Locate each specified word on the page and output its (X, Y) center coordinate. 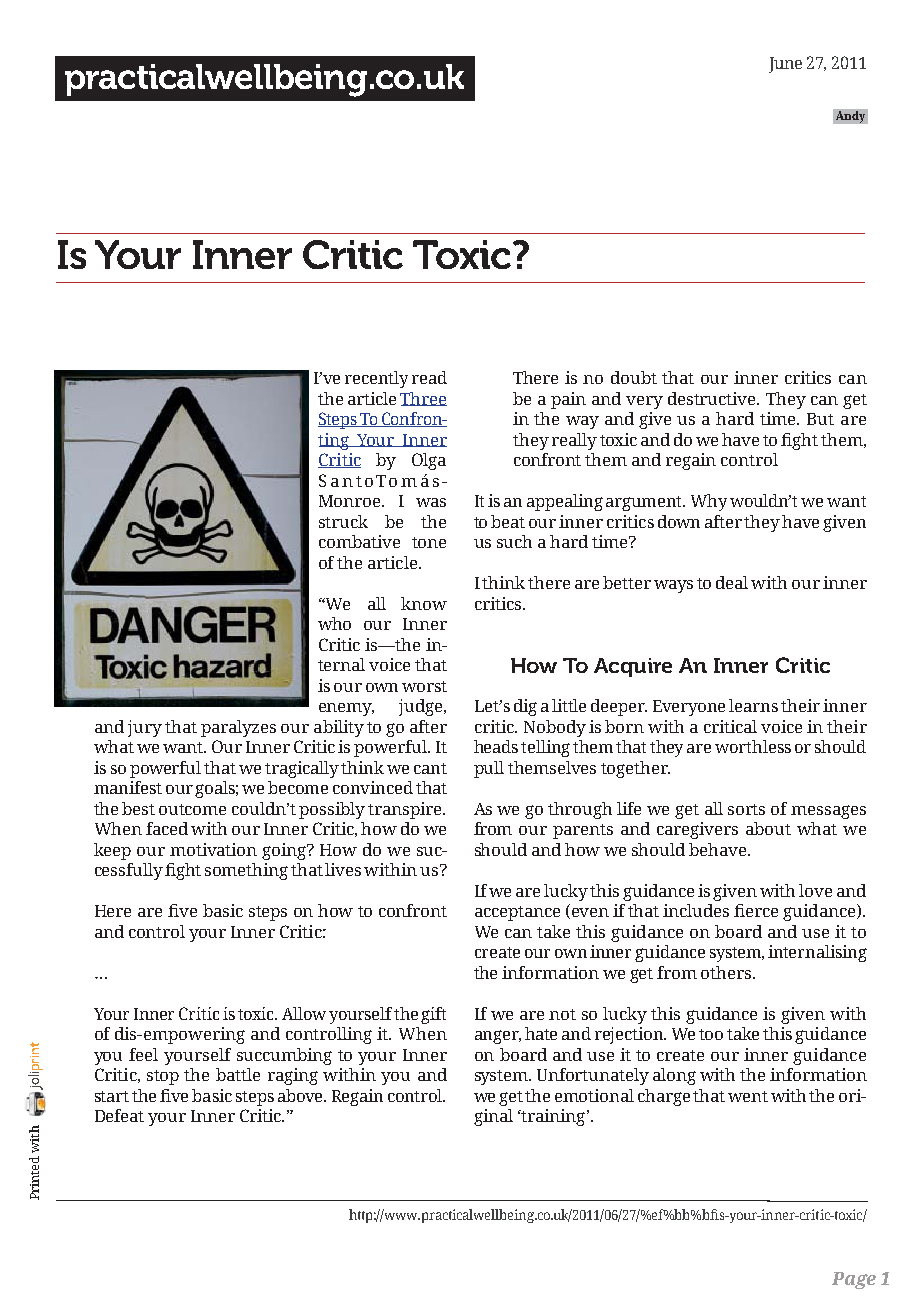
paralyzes (238, 728)
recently (376, 379)
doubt (634, 377)
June (785, 65)
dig (525, 707)
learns (753, 705)
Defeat (119, 1115)
